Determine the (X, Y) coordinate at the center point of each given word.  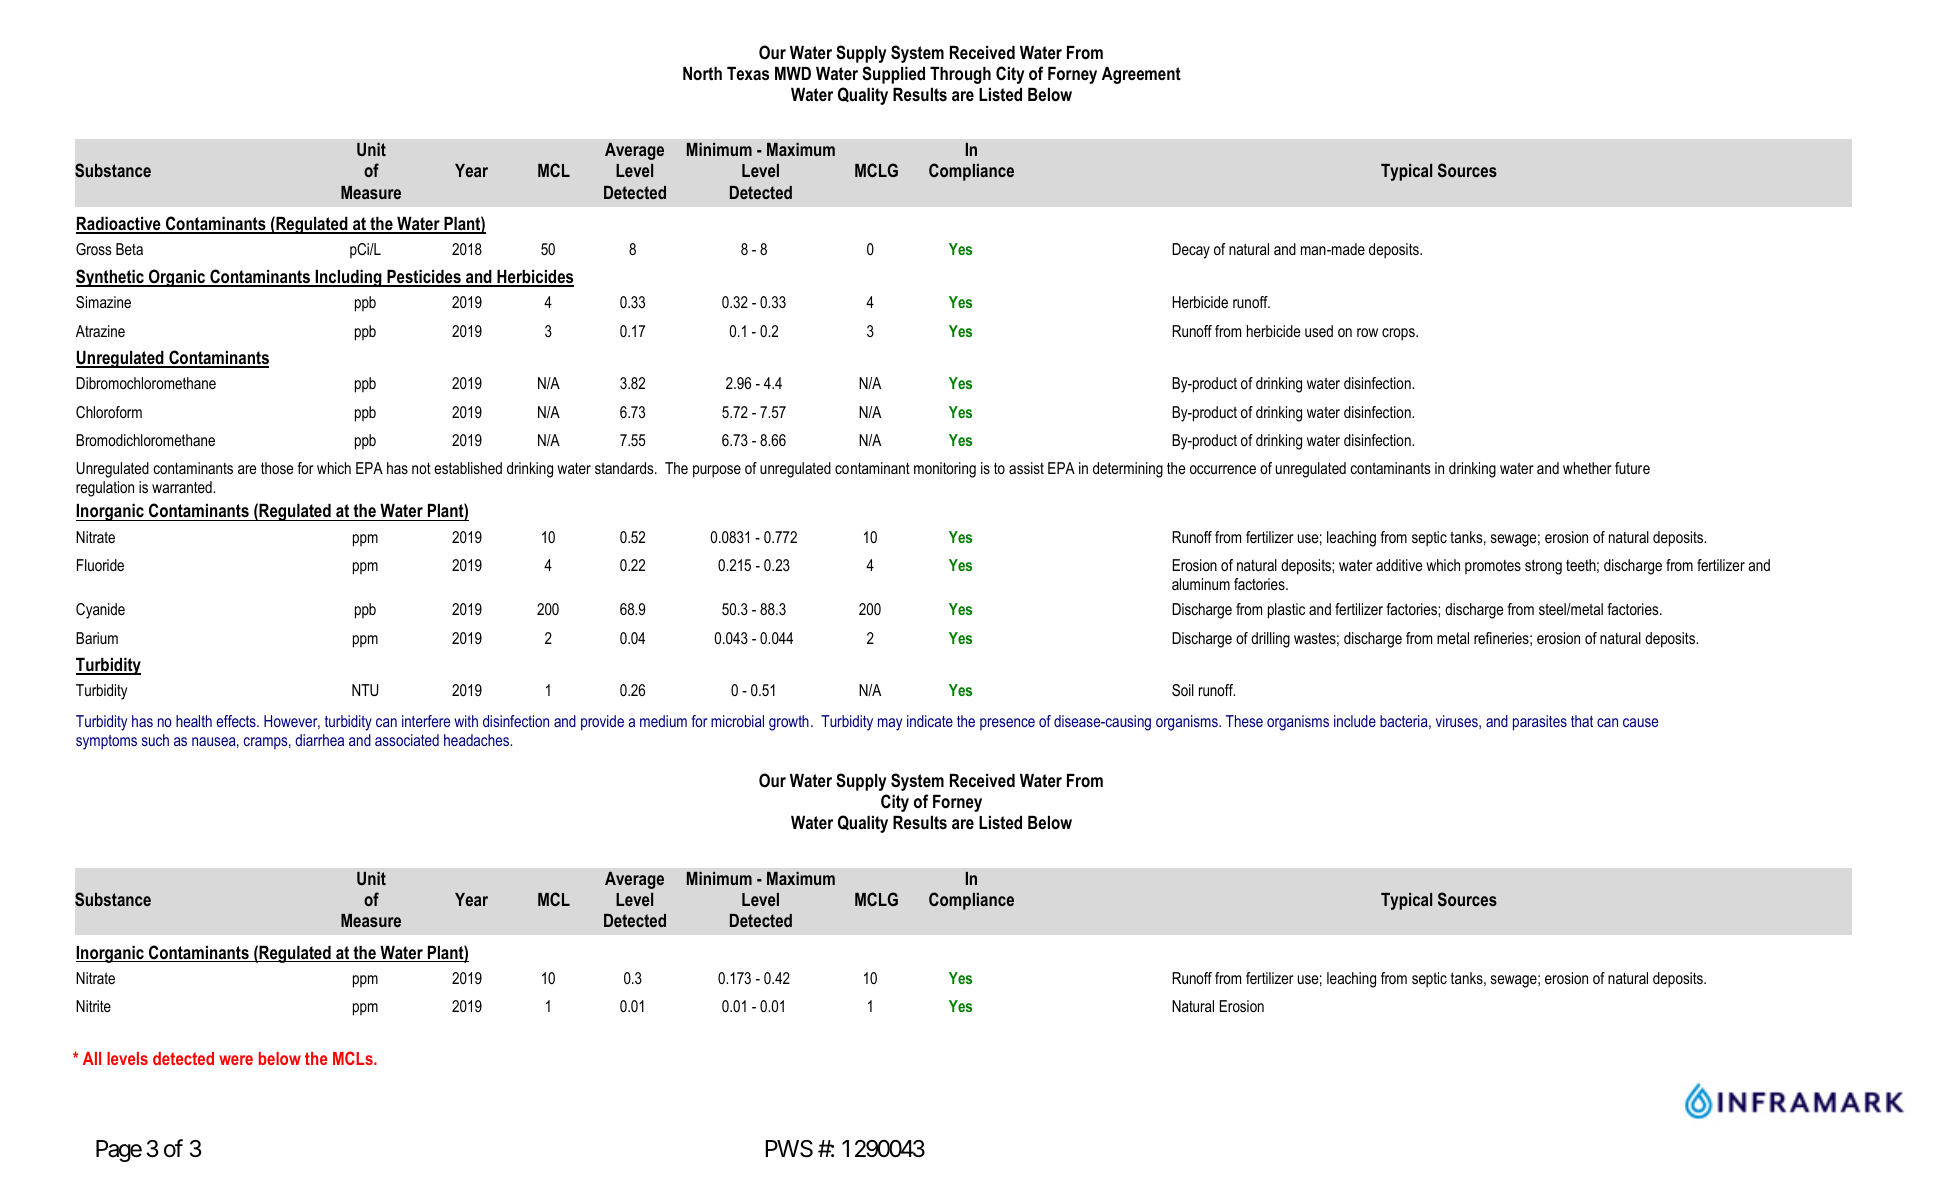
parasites (1540, 723)
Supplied (893, 75)
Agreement (1141, 75)
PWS (789, 1149)
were (236, 1060)
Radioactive (119, 225)
